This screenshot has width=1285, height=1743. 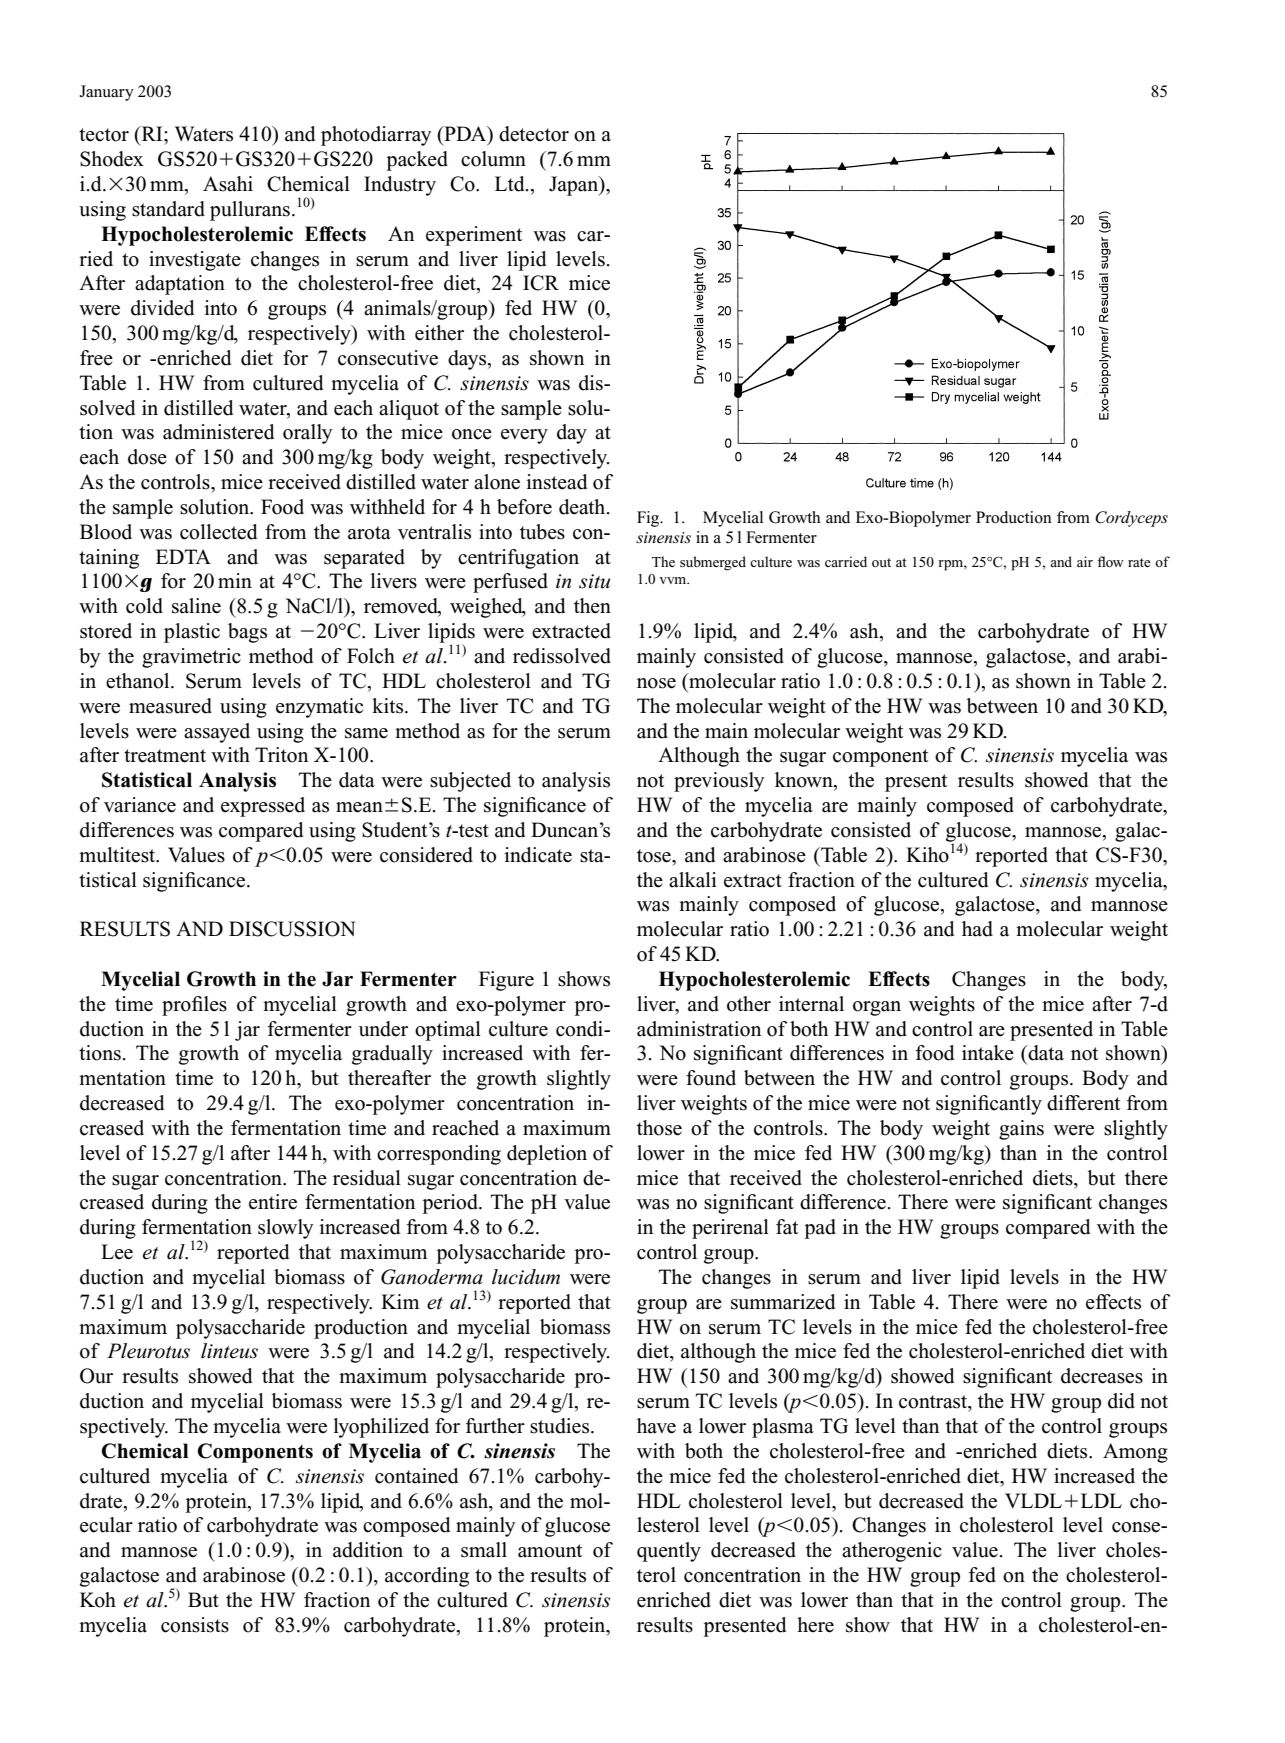 I want to click on amount, so click(x=550, y=1551).
